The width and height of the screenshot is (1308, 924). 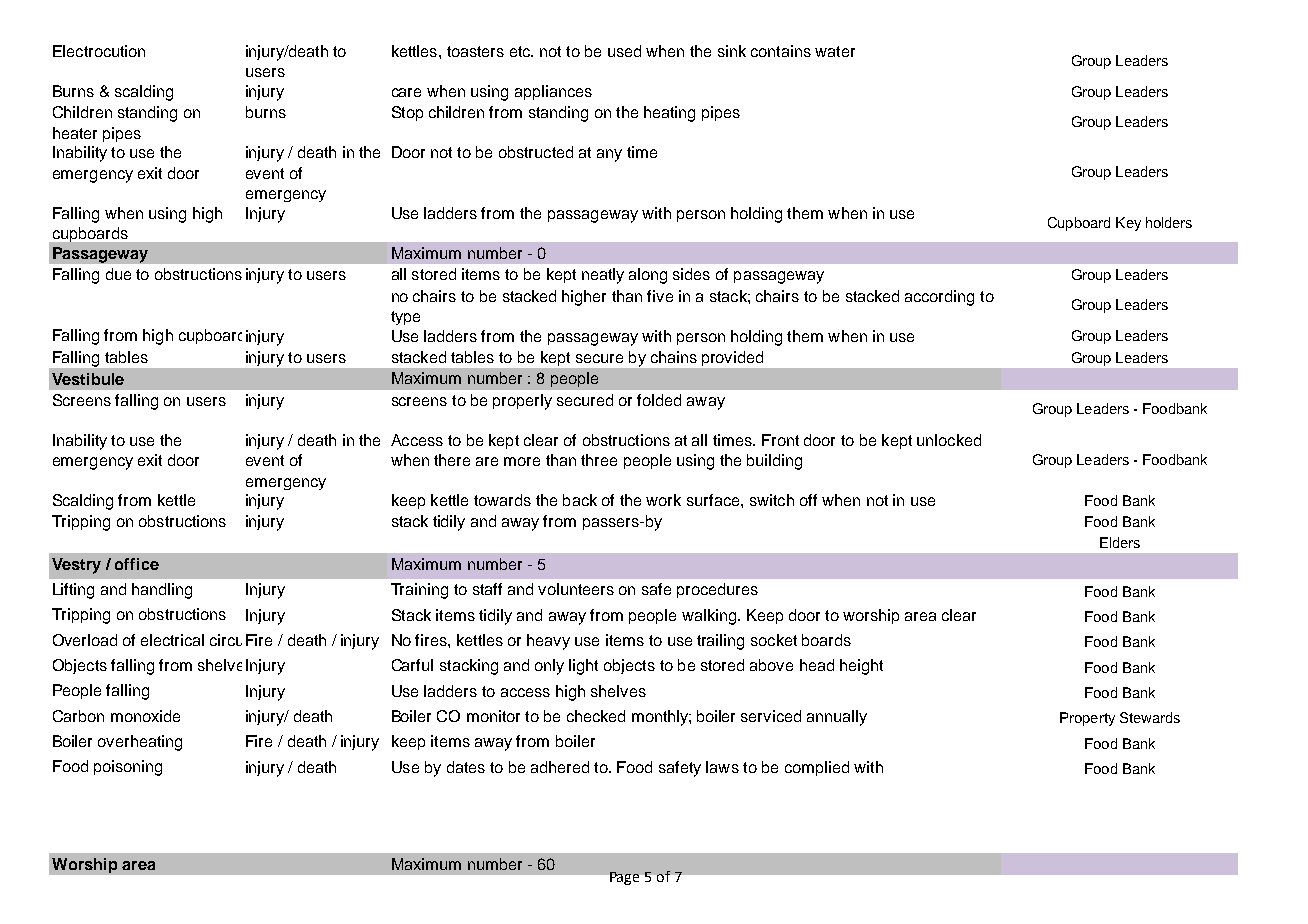 I want to click on poisoning, so click(x=128, y=768).
